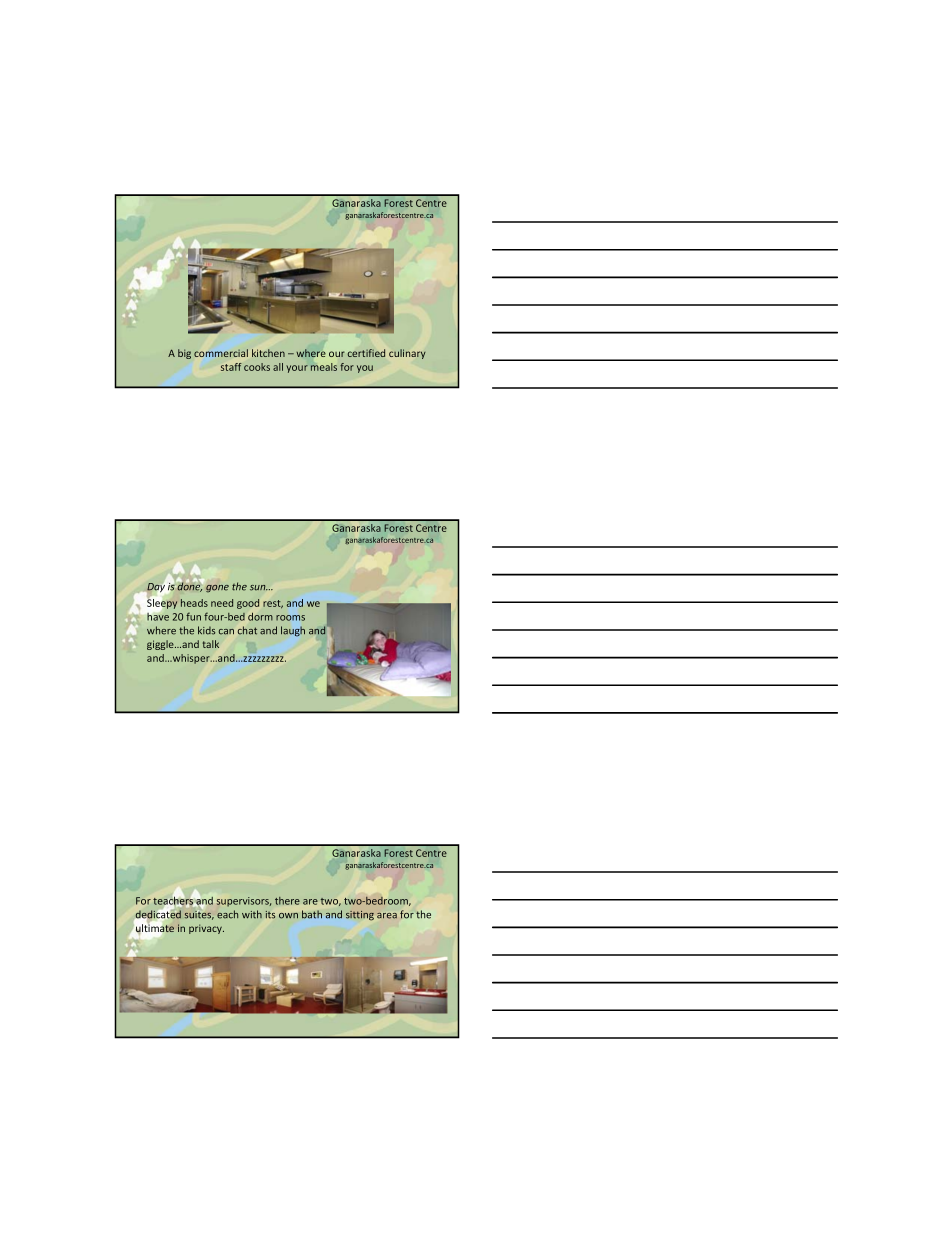  What do you see at coordinates (260, 617) in the document?
I see `dorm` at bounding box center [260, 617].
